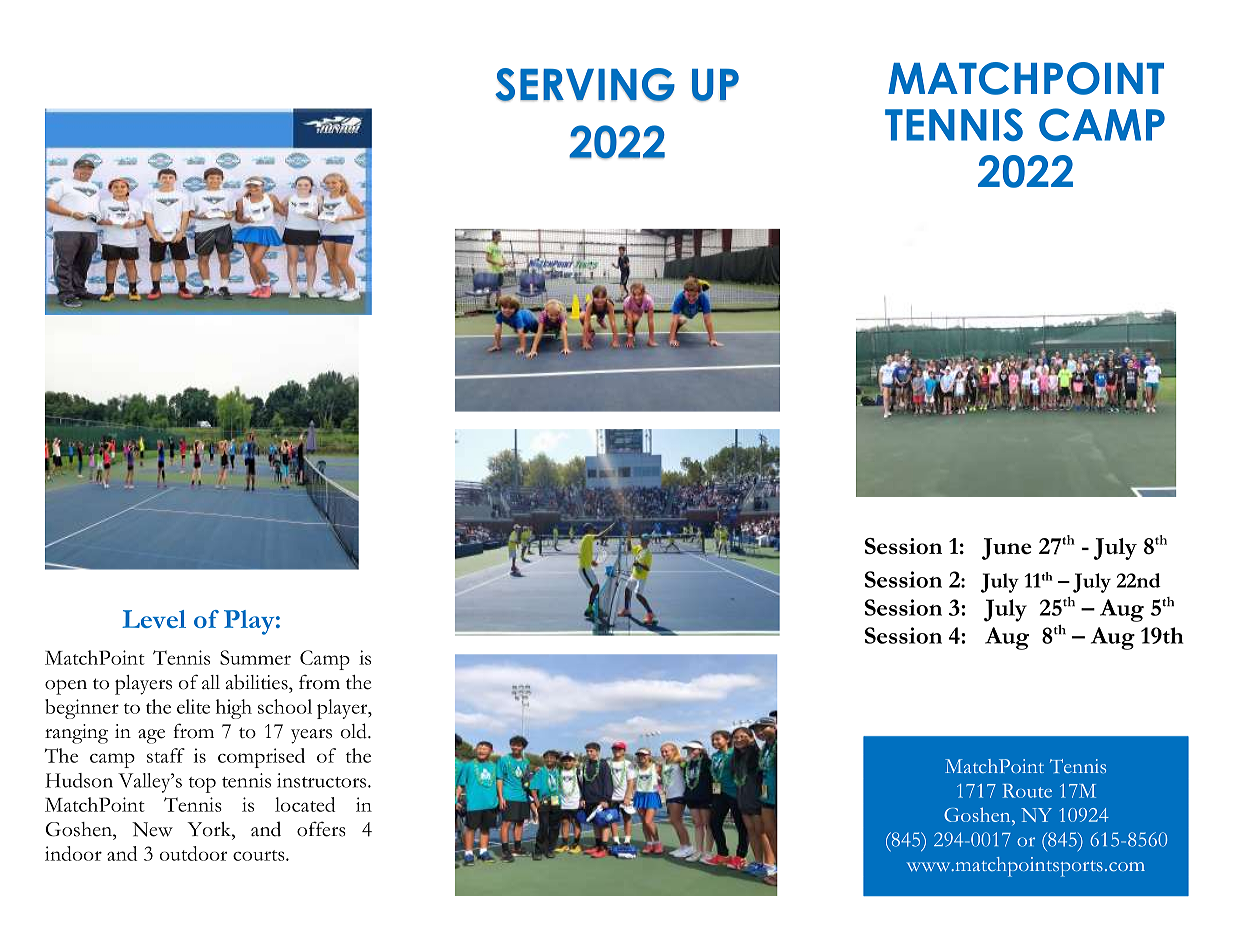 The height and width of the screenshot is (952, 1233). I want to click on offers, so click(321, 829).
